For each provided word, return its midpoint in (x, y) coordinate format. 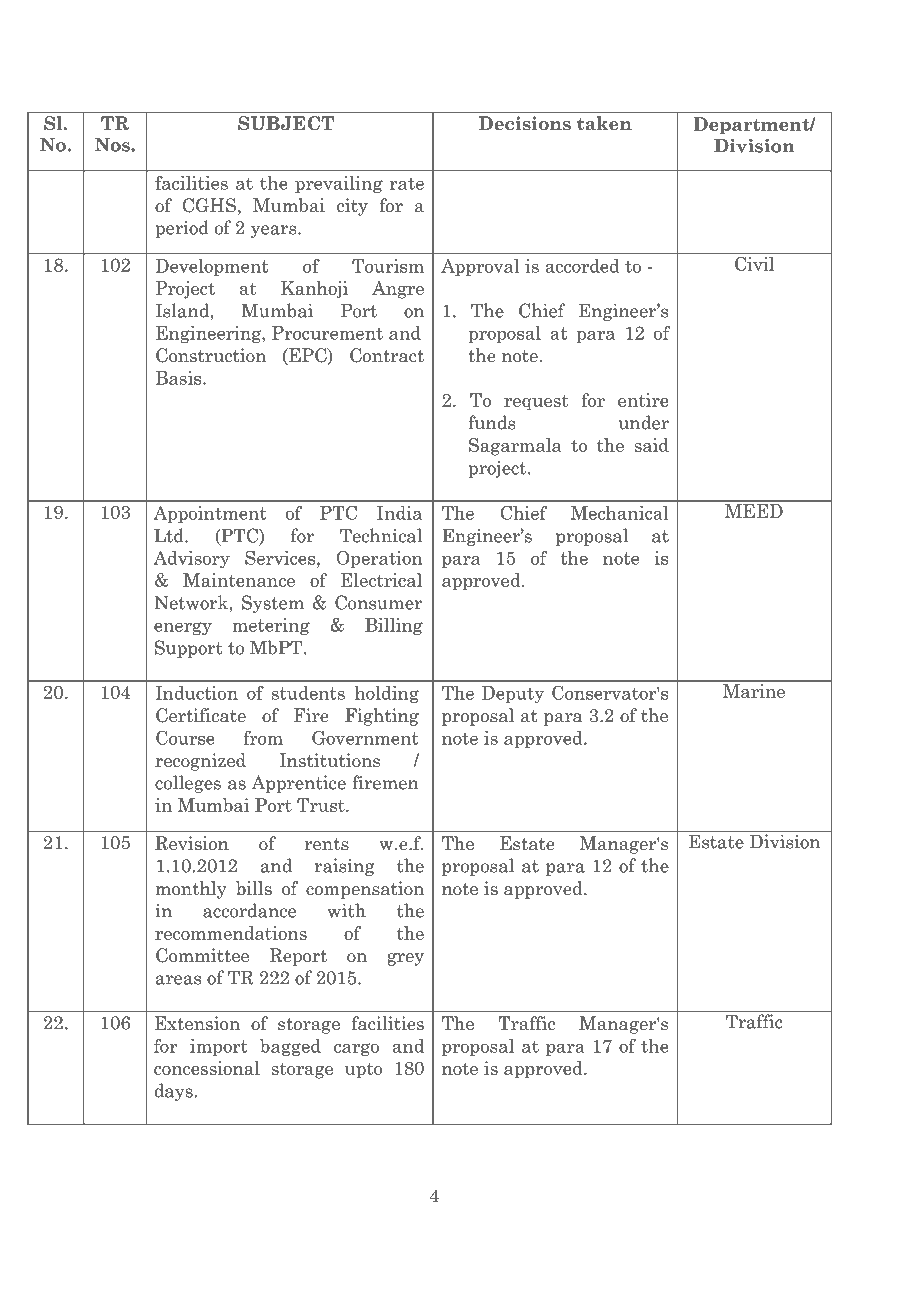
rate (407, 183)
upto (363, 1071)
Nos (113, 144)
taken (604, 123)
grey (405, 959)
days (174, 1092)
